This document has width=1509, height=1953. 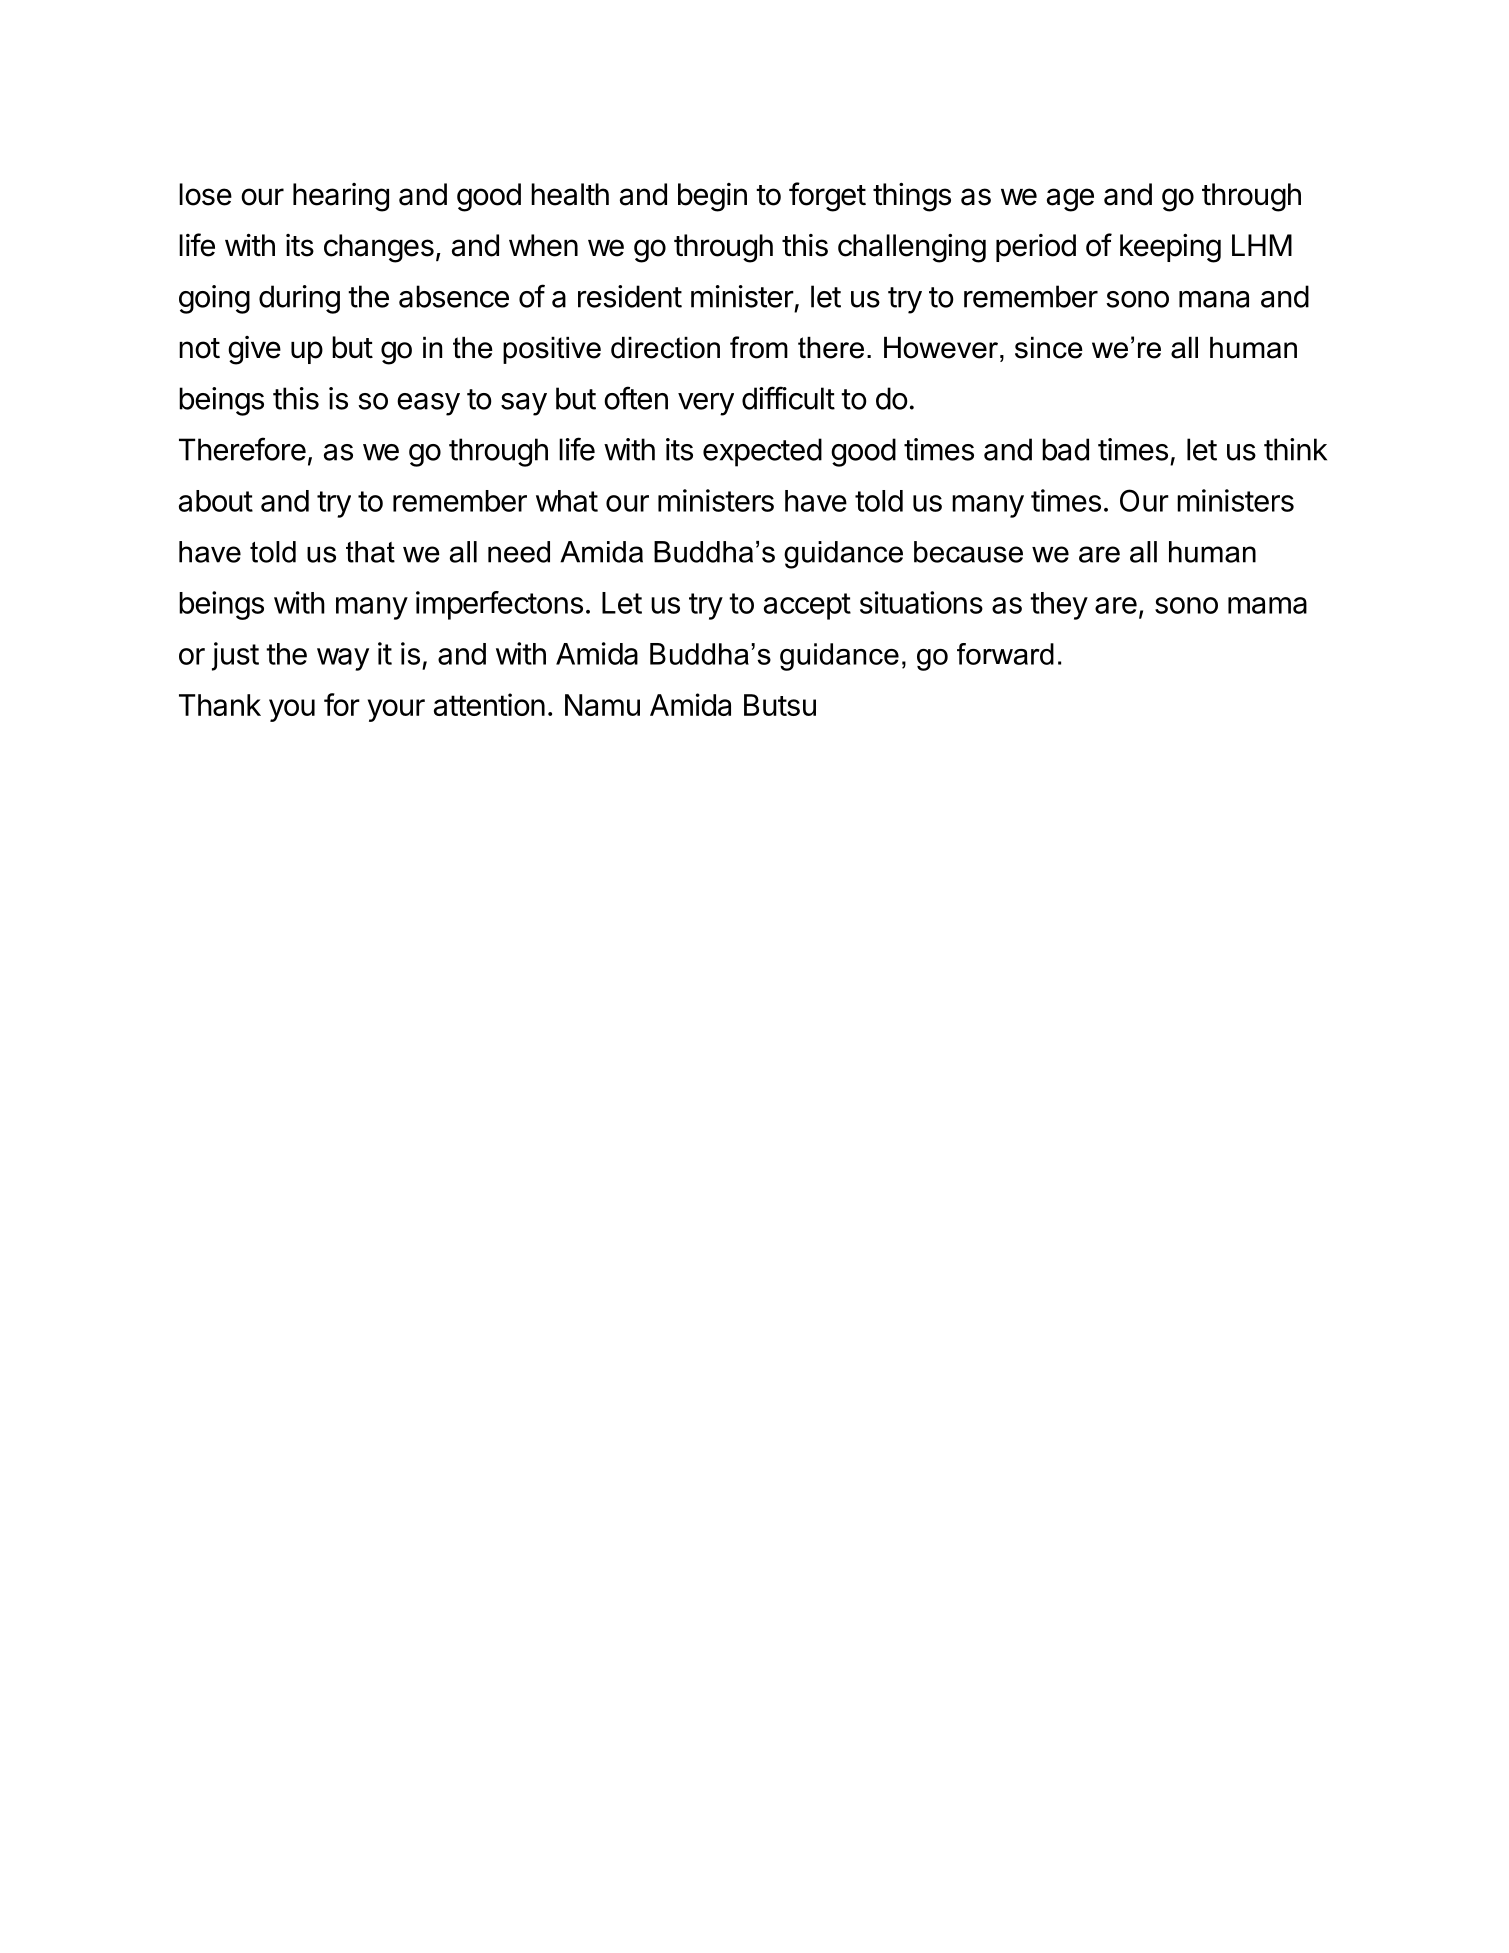 I want to click on from, so click(x=759, y=347).
